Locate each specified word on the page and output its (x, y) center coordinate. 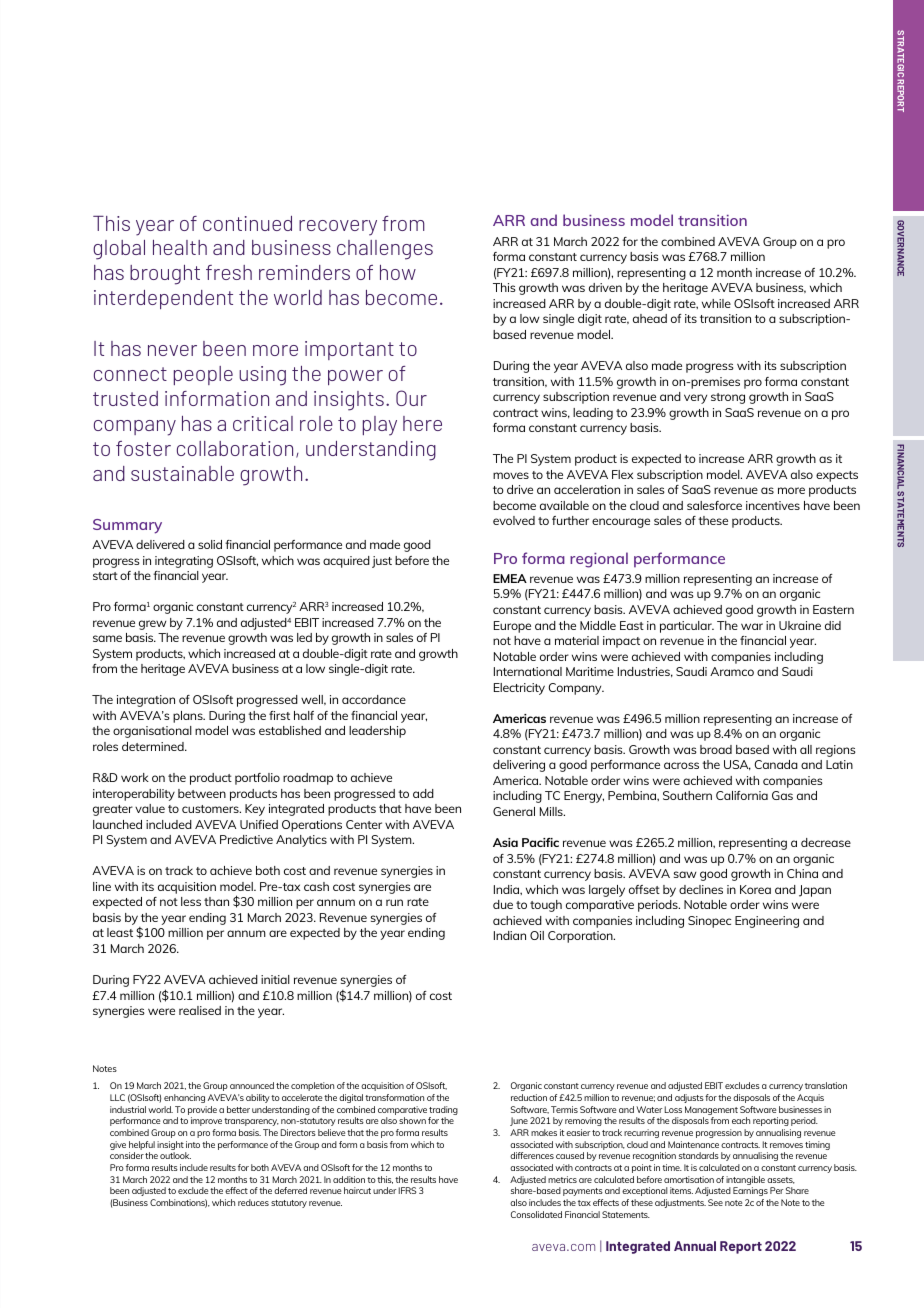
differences (532, 1155)
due (503, 904)
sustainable (182, 473)
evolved (514, 520)
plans (189, 717)
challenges (385, 250)
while (716, 303)
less (191, 901)
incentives (773, 505)
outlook (175, 1155)
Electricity (519, 689)
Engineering (767, 922)
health (180, 247)
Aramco (732, 671)
